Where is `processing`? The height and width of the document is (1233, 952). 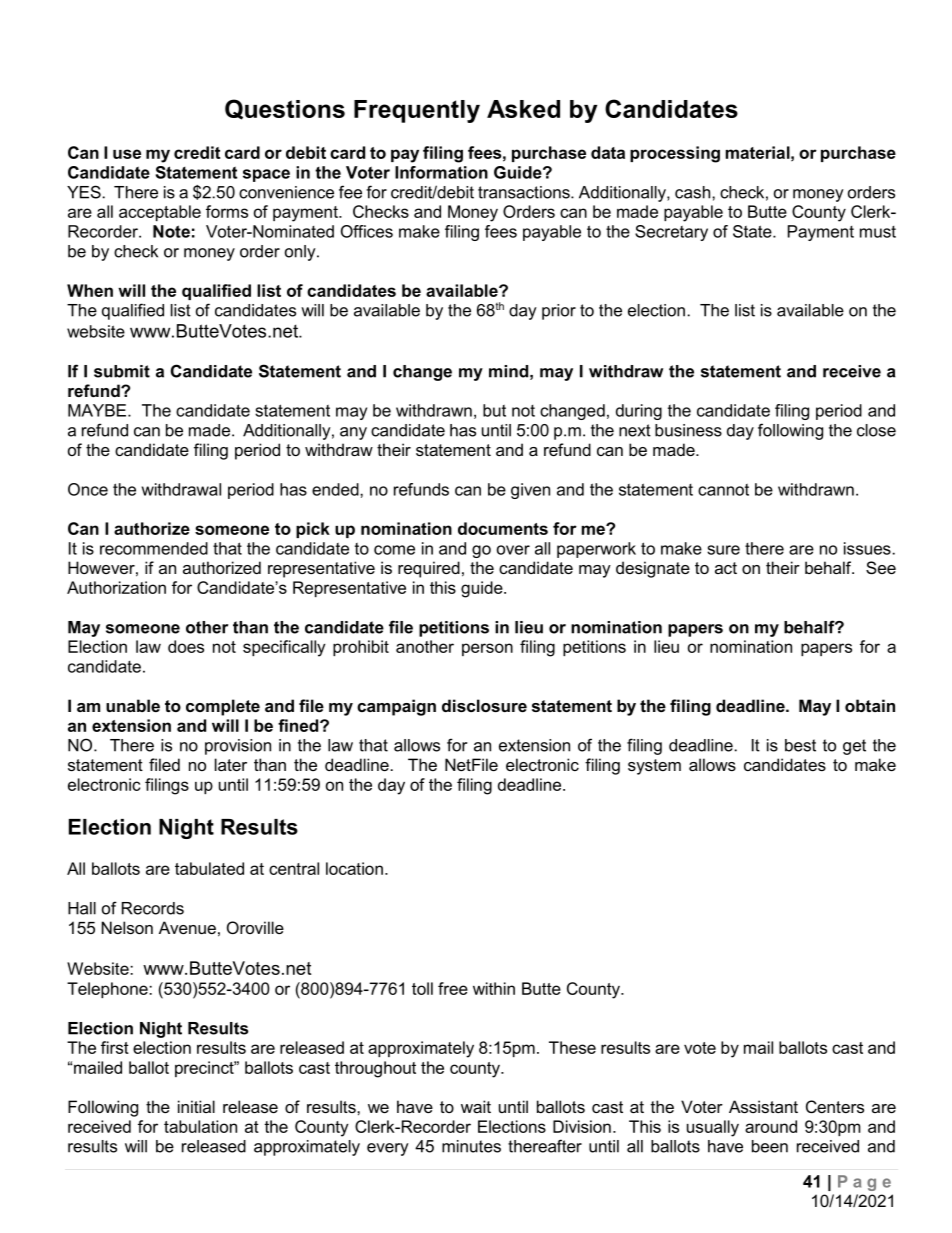
processing is located at coordinates (675, 154).
